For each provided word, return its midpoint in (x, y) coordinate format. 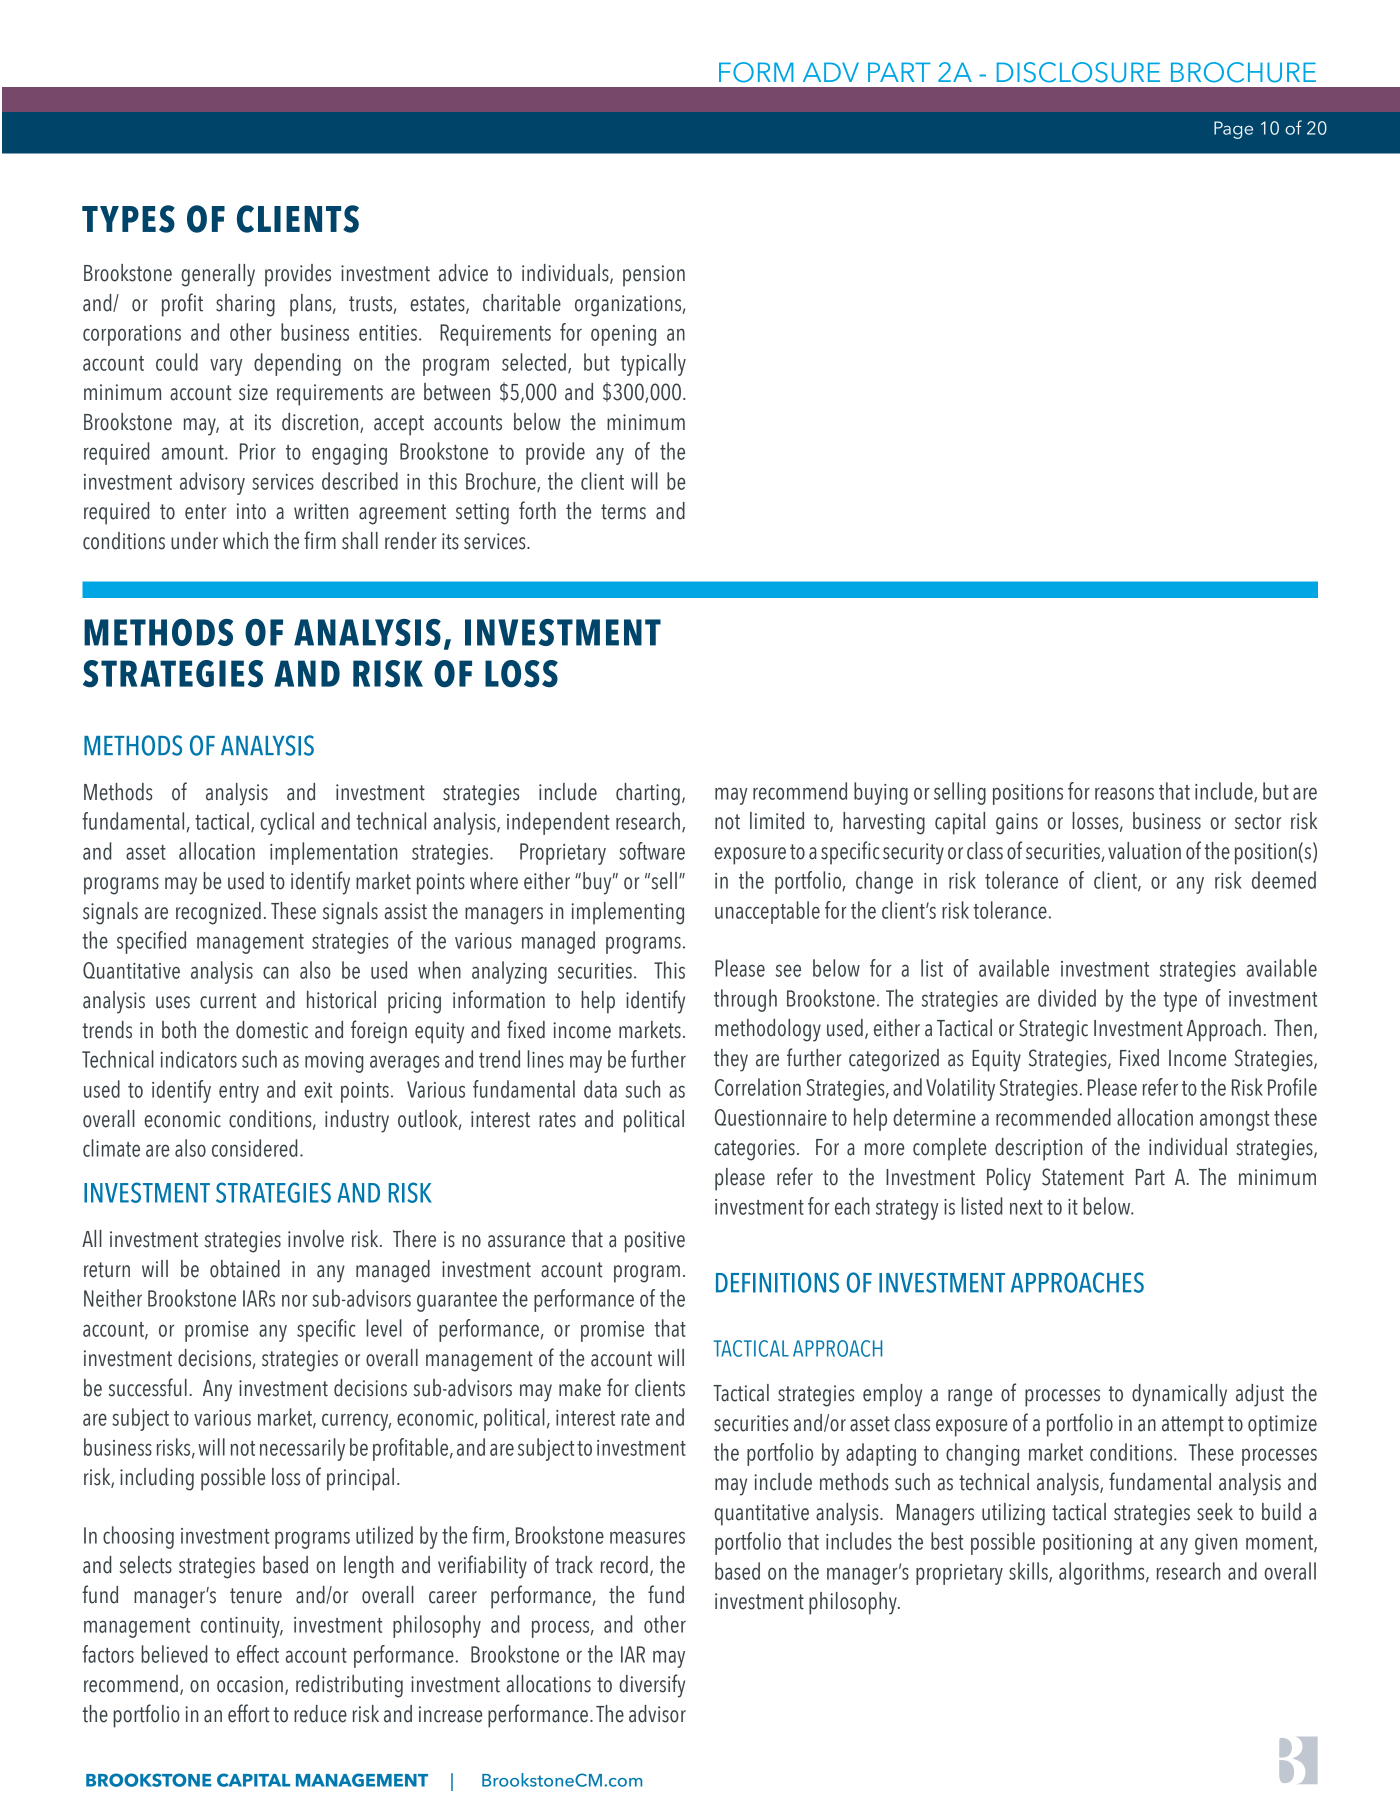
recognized (218, 913)
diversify (652, 1686)
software (652, 851)
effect (258, 1654)
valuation (1144, 851)
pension (654, 276)
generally (218, 275)
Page (1233, 130)
